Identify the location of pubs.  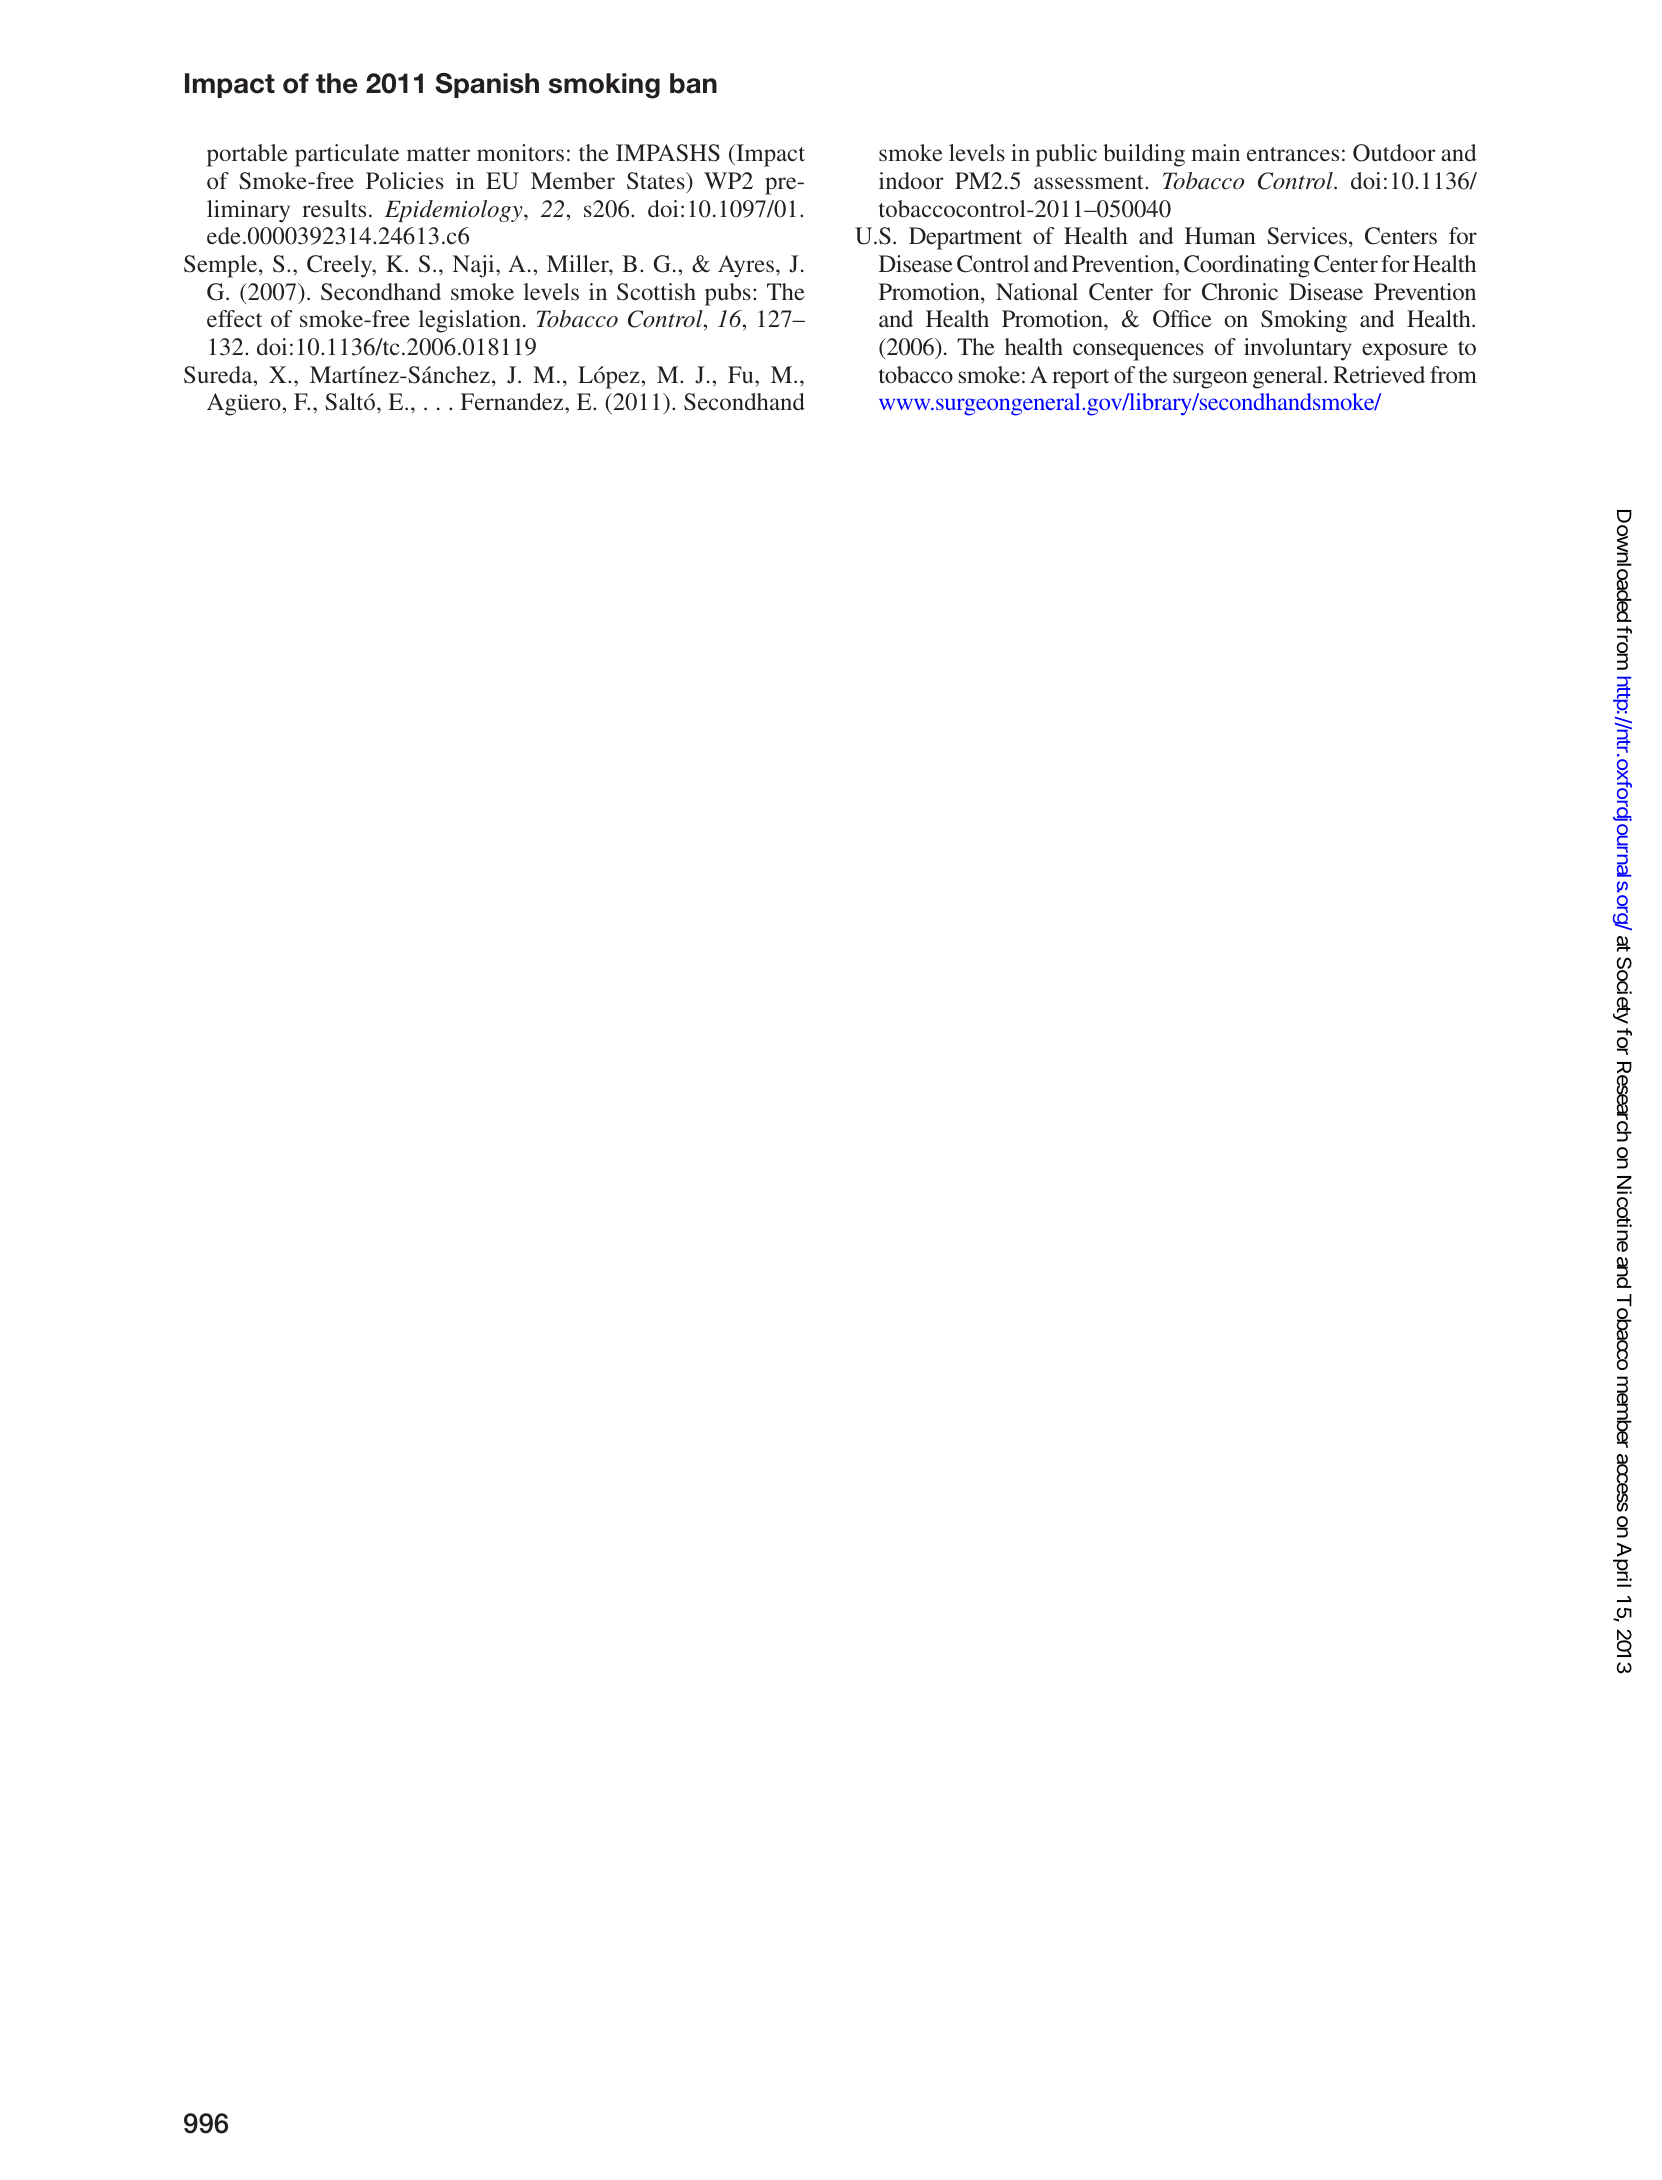
(728, 294).
